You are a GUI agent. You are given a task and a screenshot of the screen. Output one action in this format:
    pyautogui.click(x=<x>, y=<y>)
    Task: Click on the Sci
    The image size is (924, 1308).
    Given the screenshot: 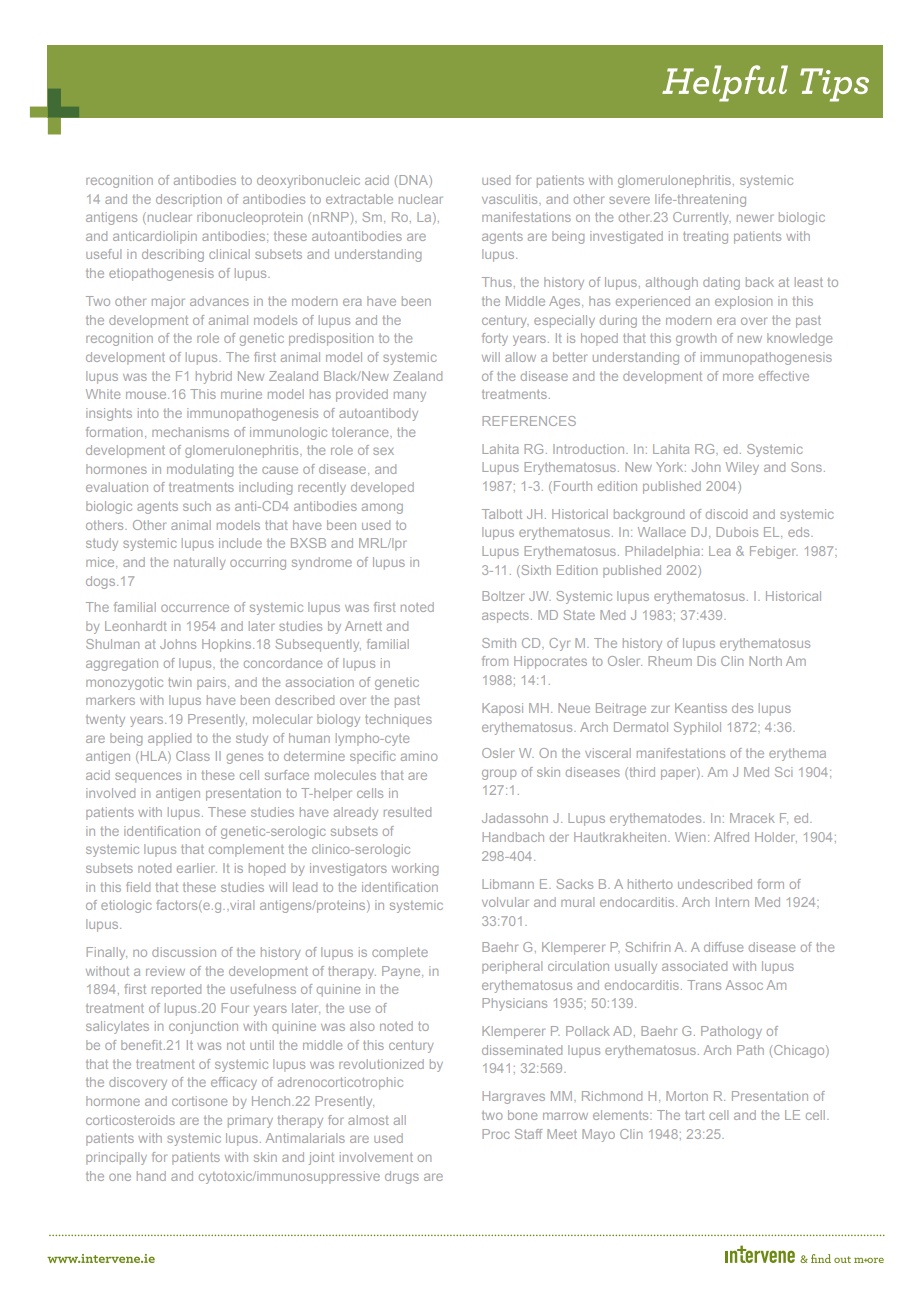 What is the action you would take?
    pyautogui.click(x=783, y=772)
